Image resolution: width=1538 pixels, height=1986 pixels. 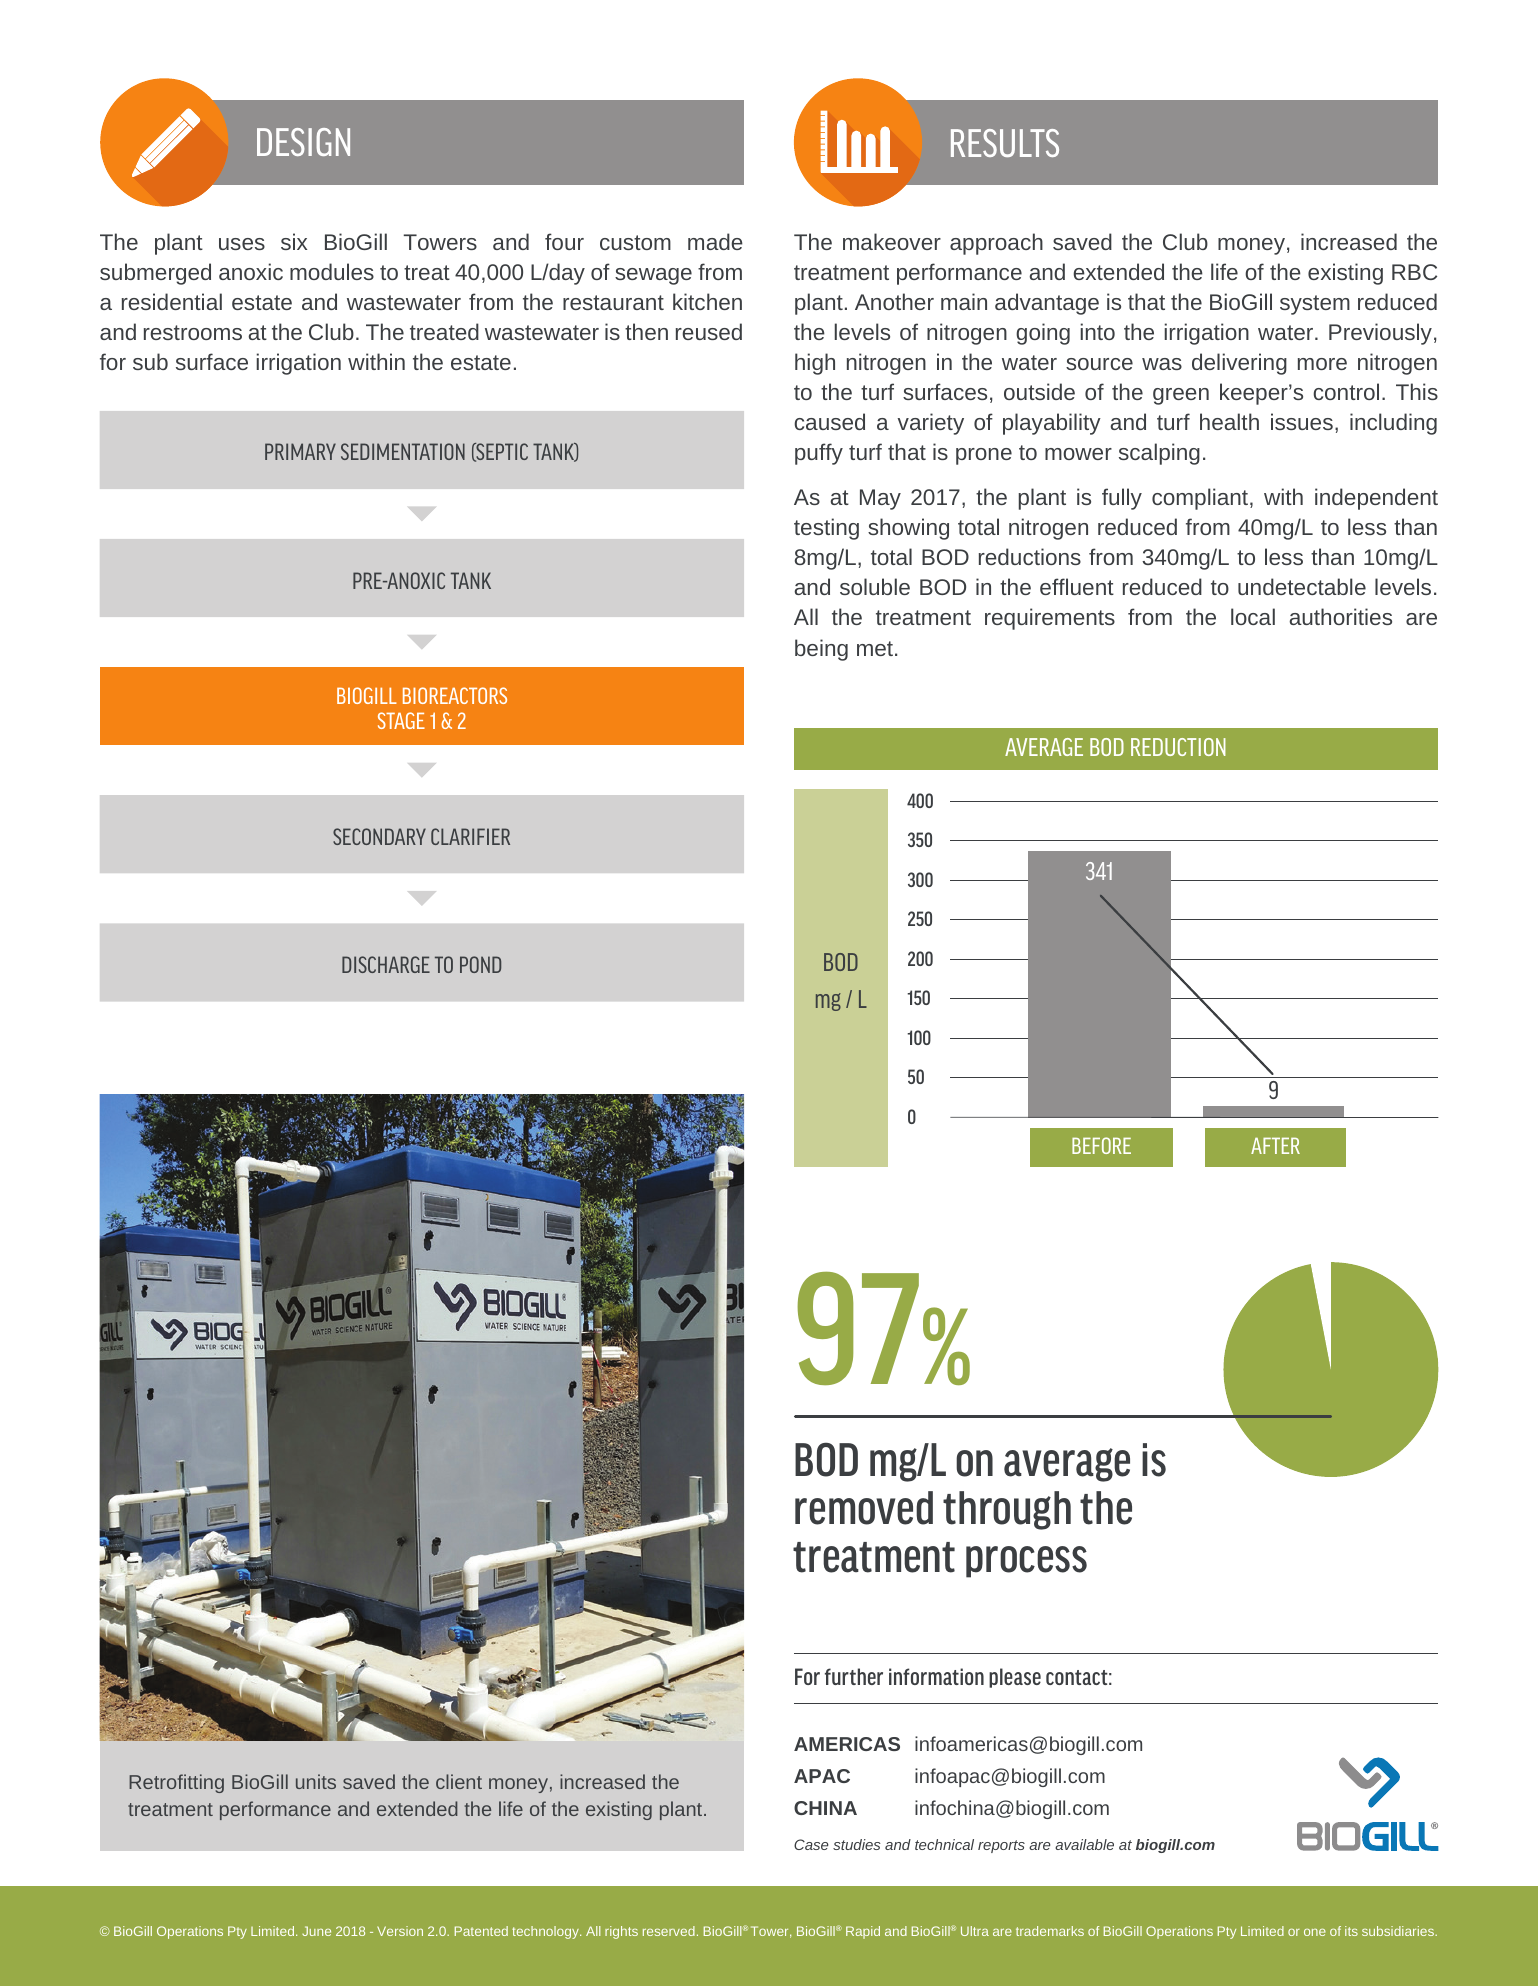 I want to click on system, so click(x=1315, y=305).
